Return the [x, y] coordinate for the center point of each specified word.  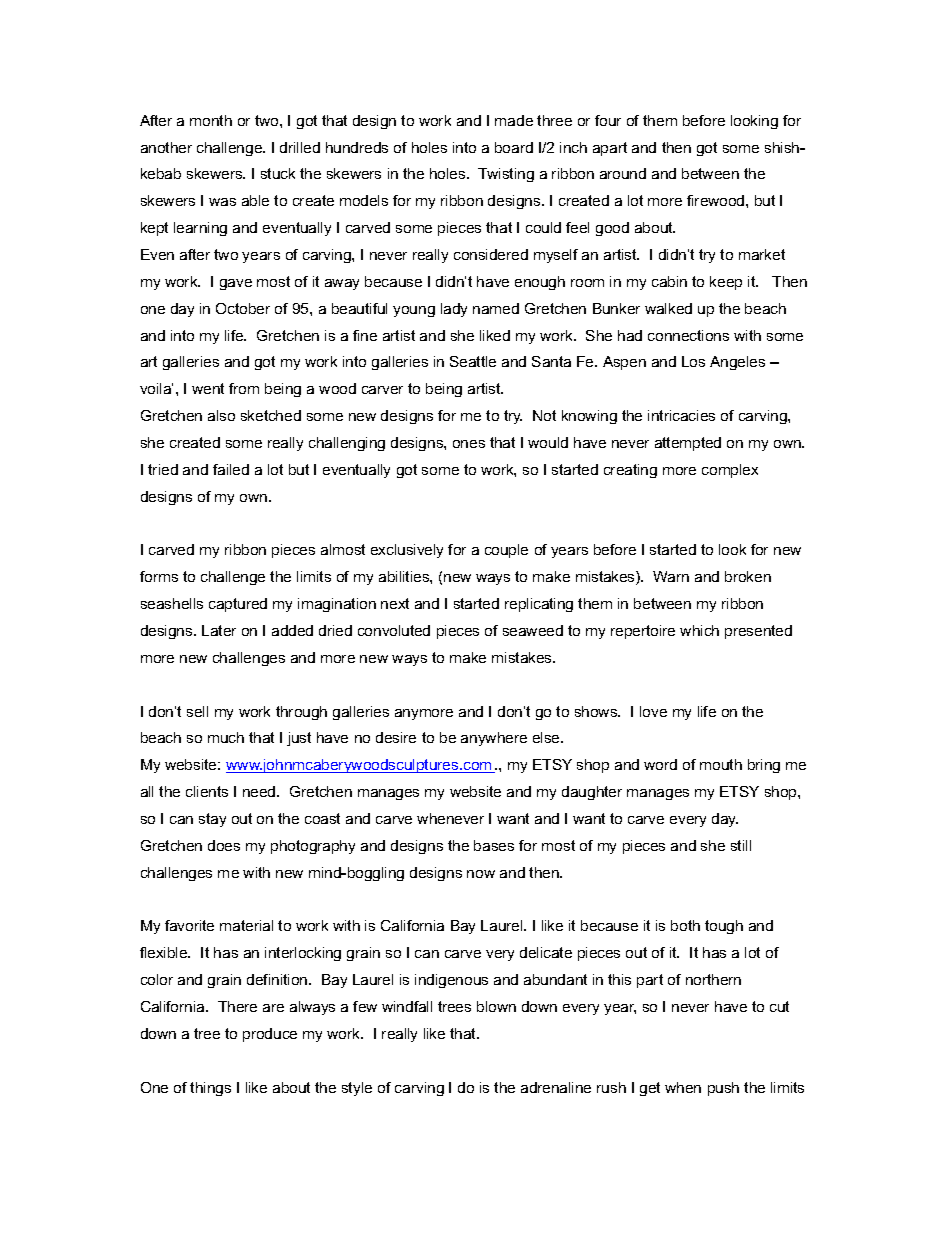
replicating [539, 605]
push [723, 1089]
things [210, 1089]
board [514, 147]
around [623, 173]
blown [496, 1006]
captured [238, 605]
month [211, 120]
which [699, 630]
